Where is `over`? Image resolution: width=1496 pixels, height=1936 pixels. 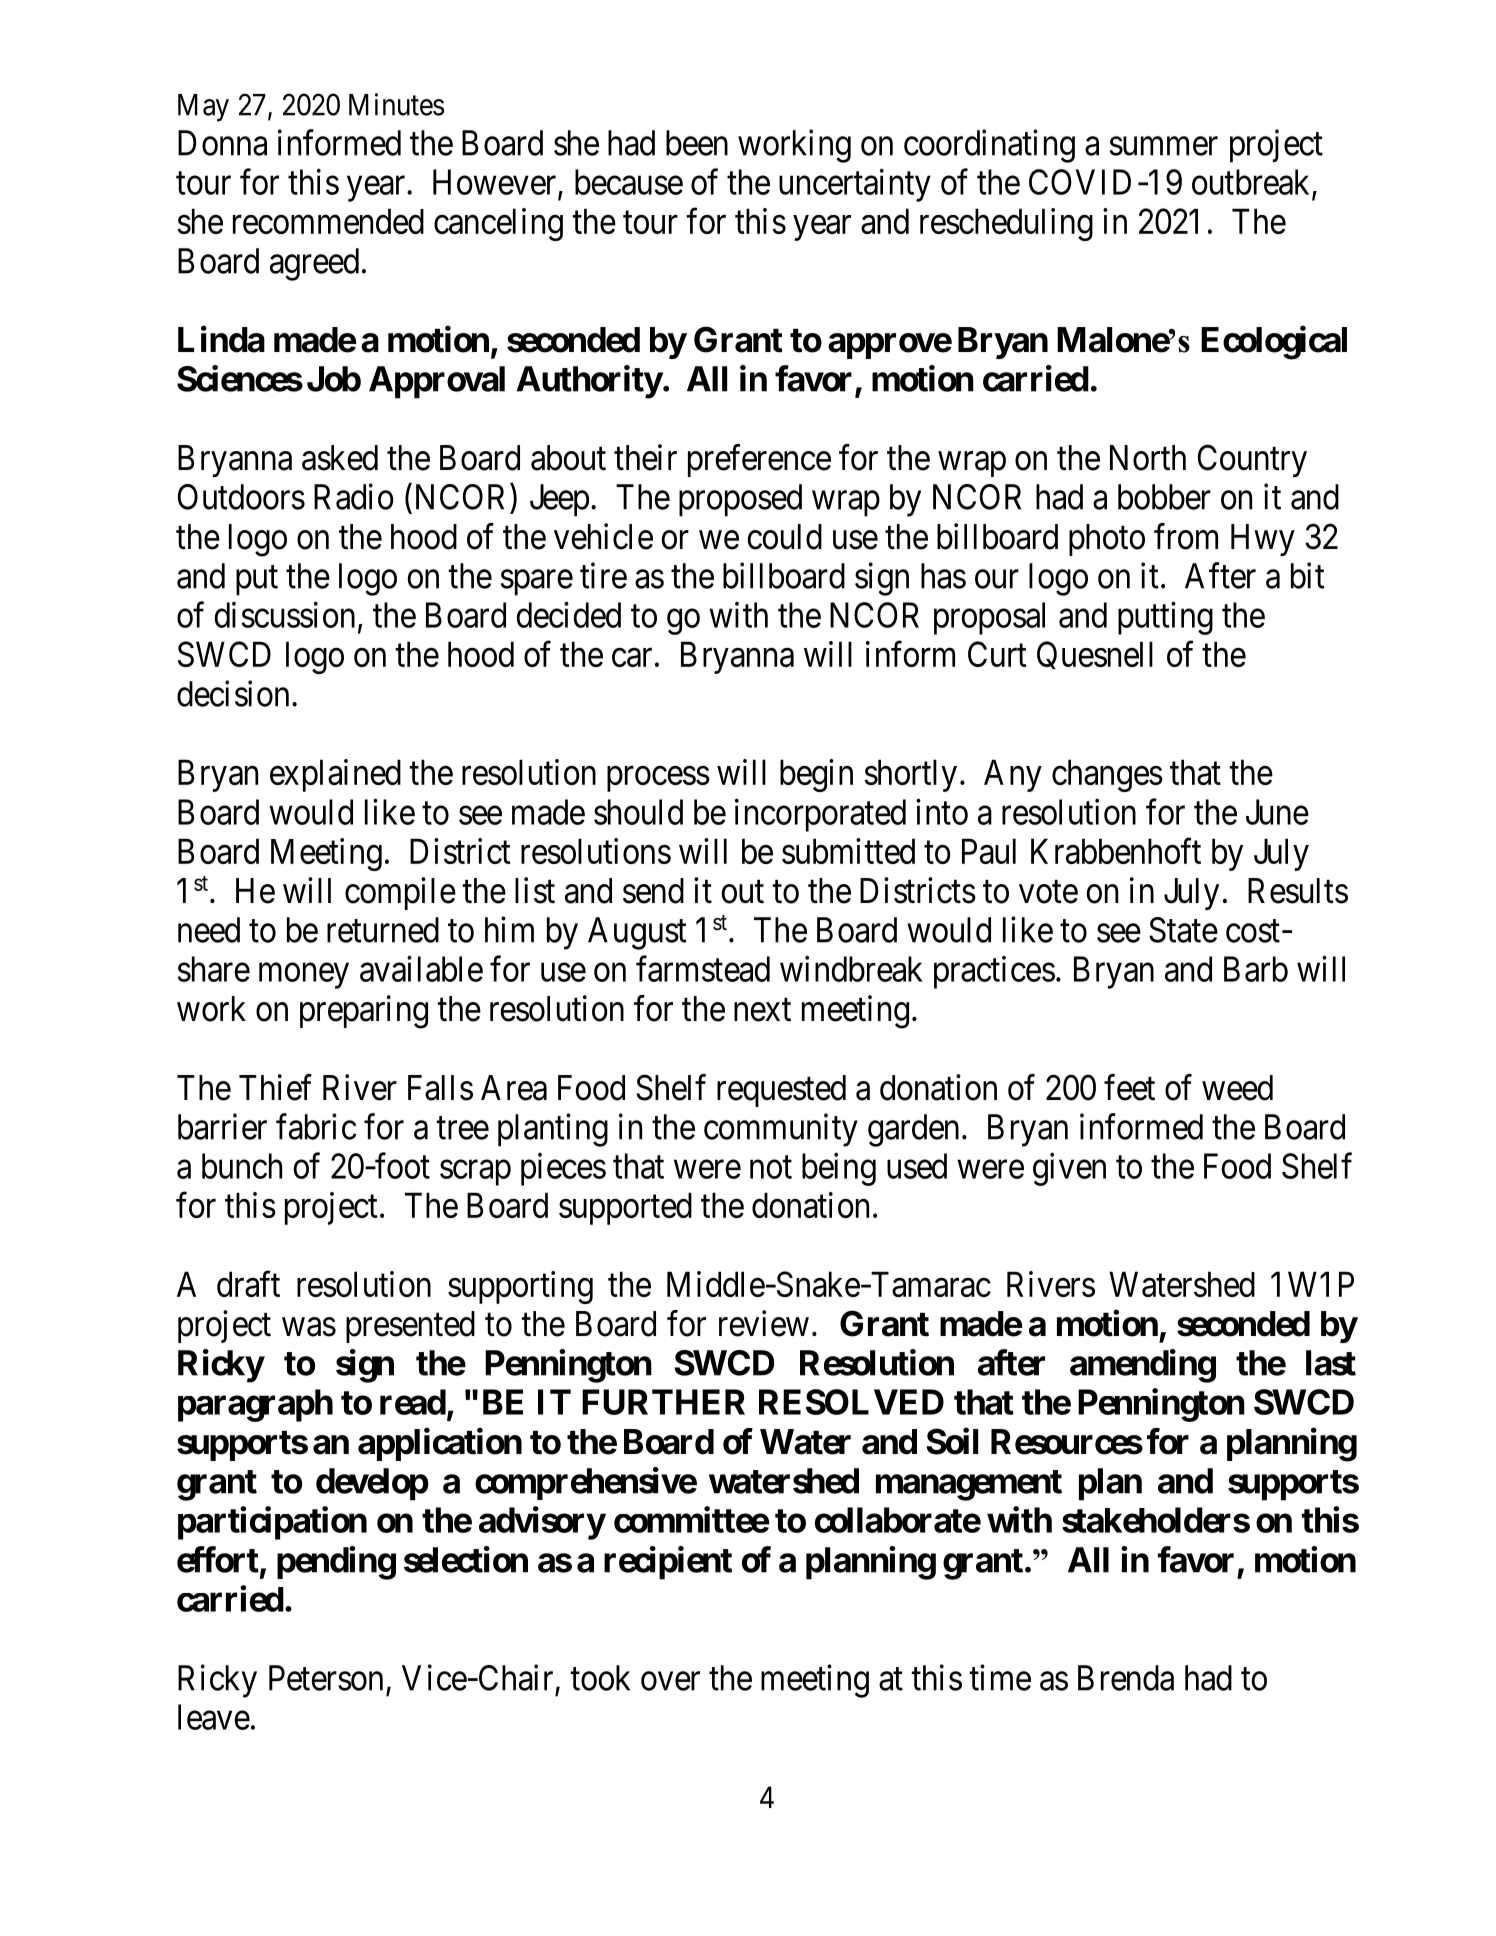 over is located at coordinates (670, 1681).
